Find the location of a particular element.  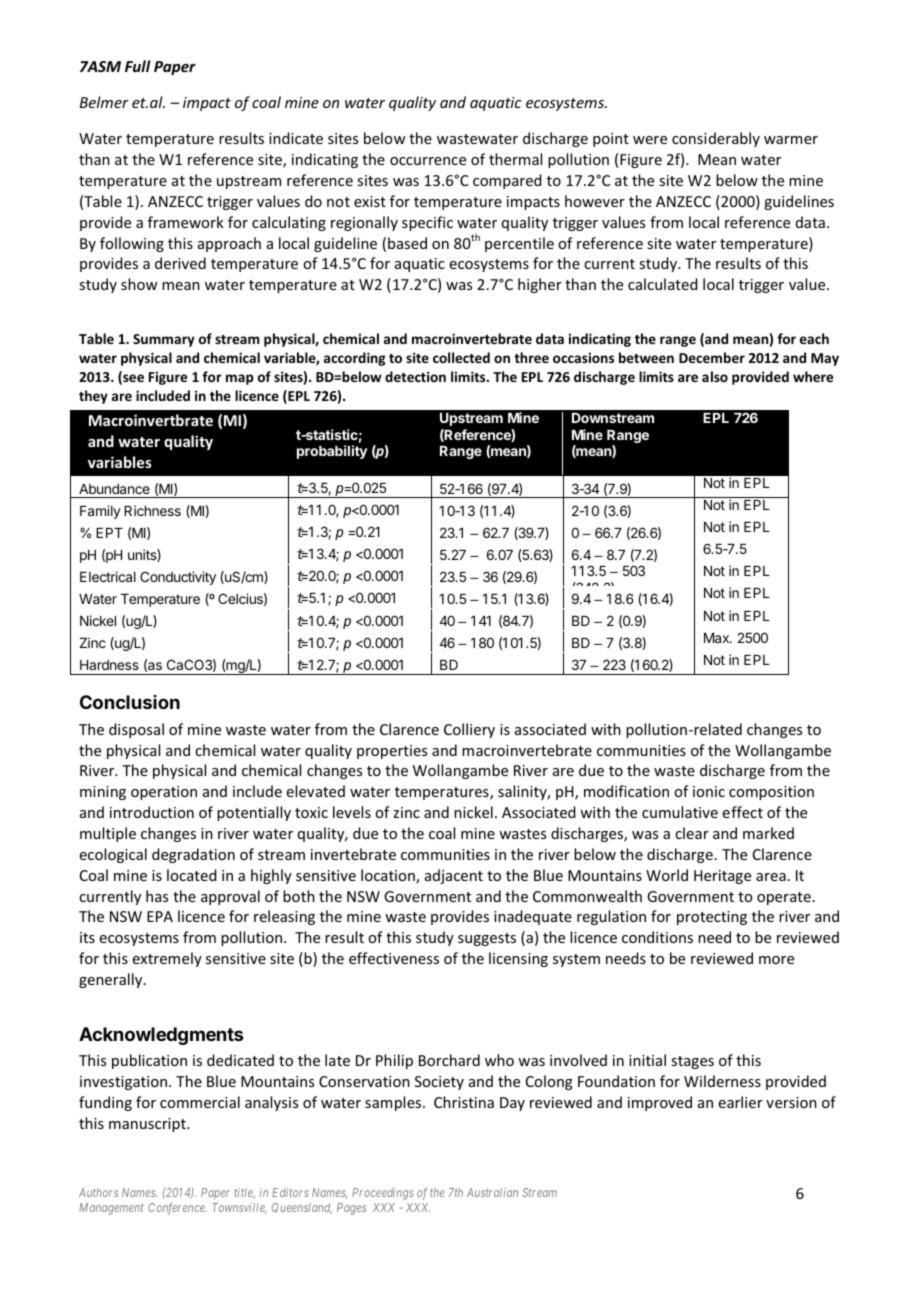

Conference is located at coordinates (177, 1209).
